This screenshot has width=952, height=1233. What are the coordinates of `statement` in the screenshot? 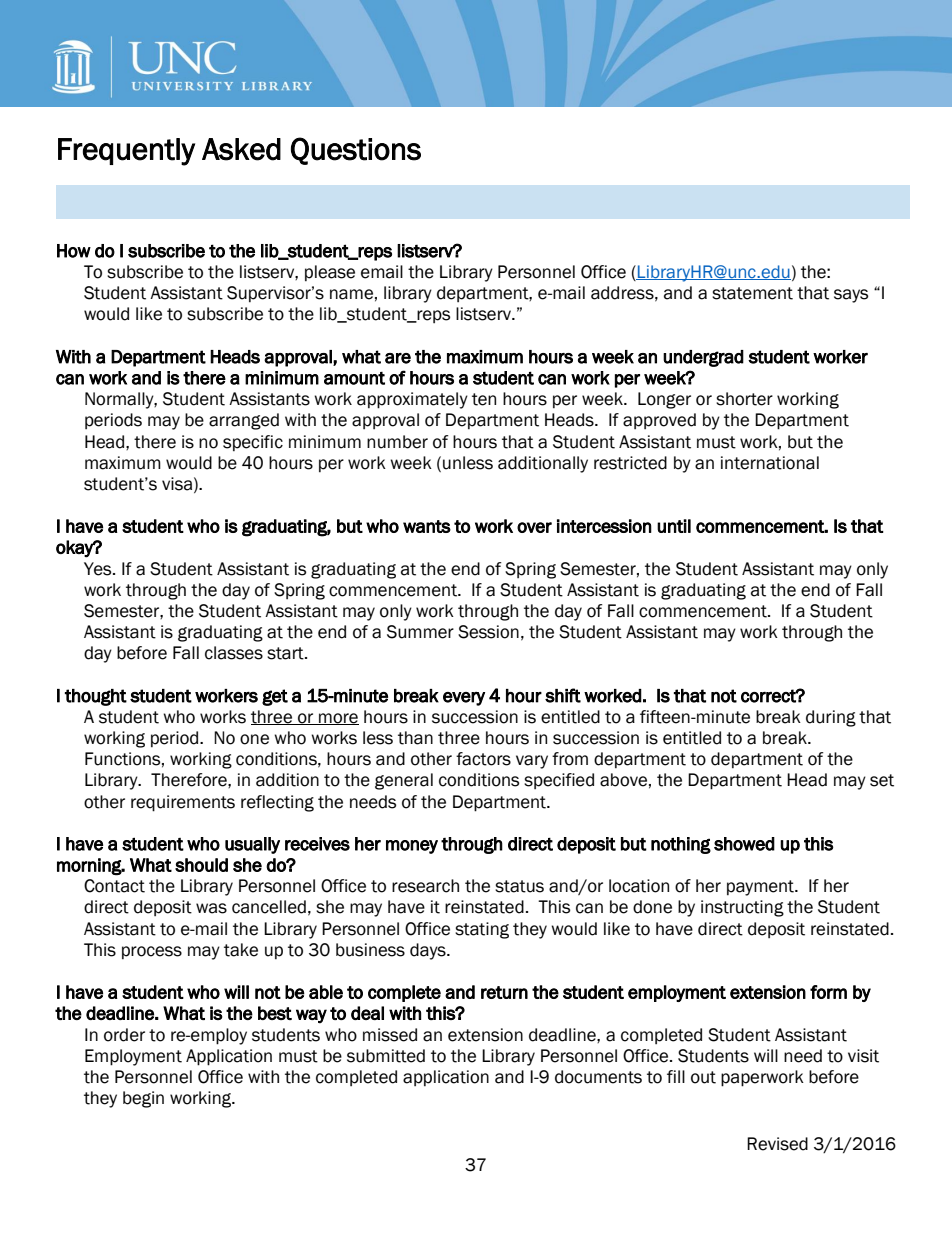 It's located at (752, 293).
